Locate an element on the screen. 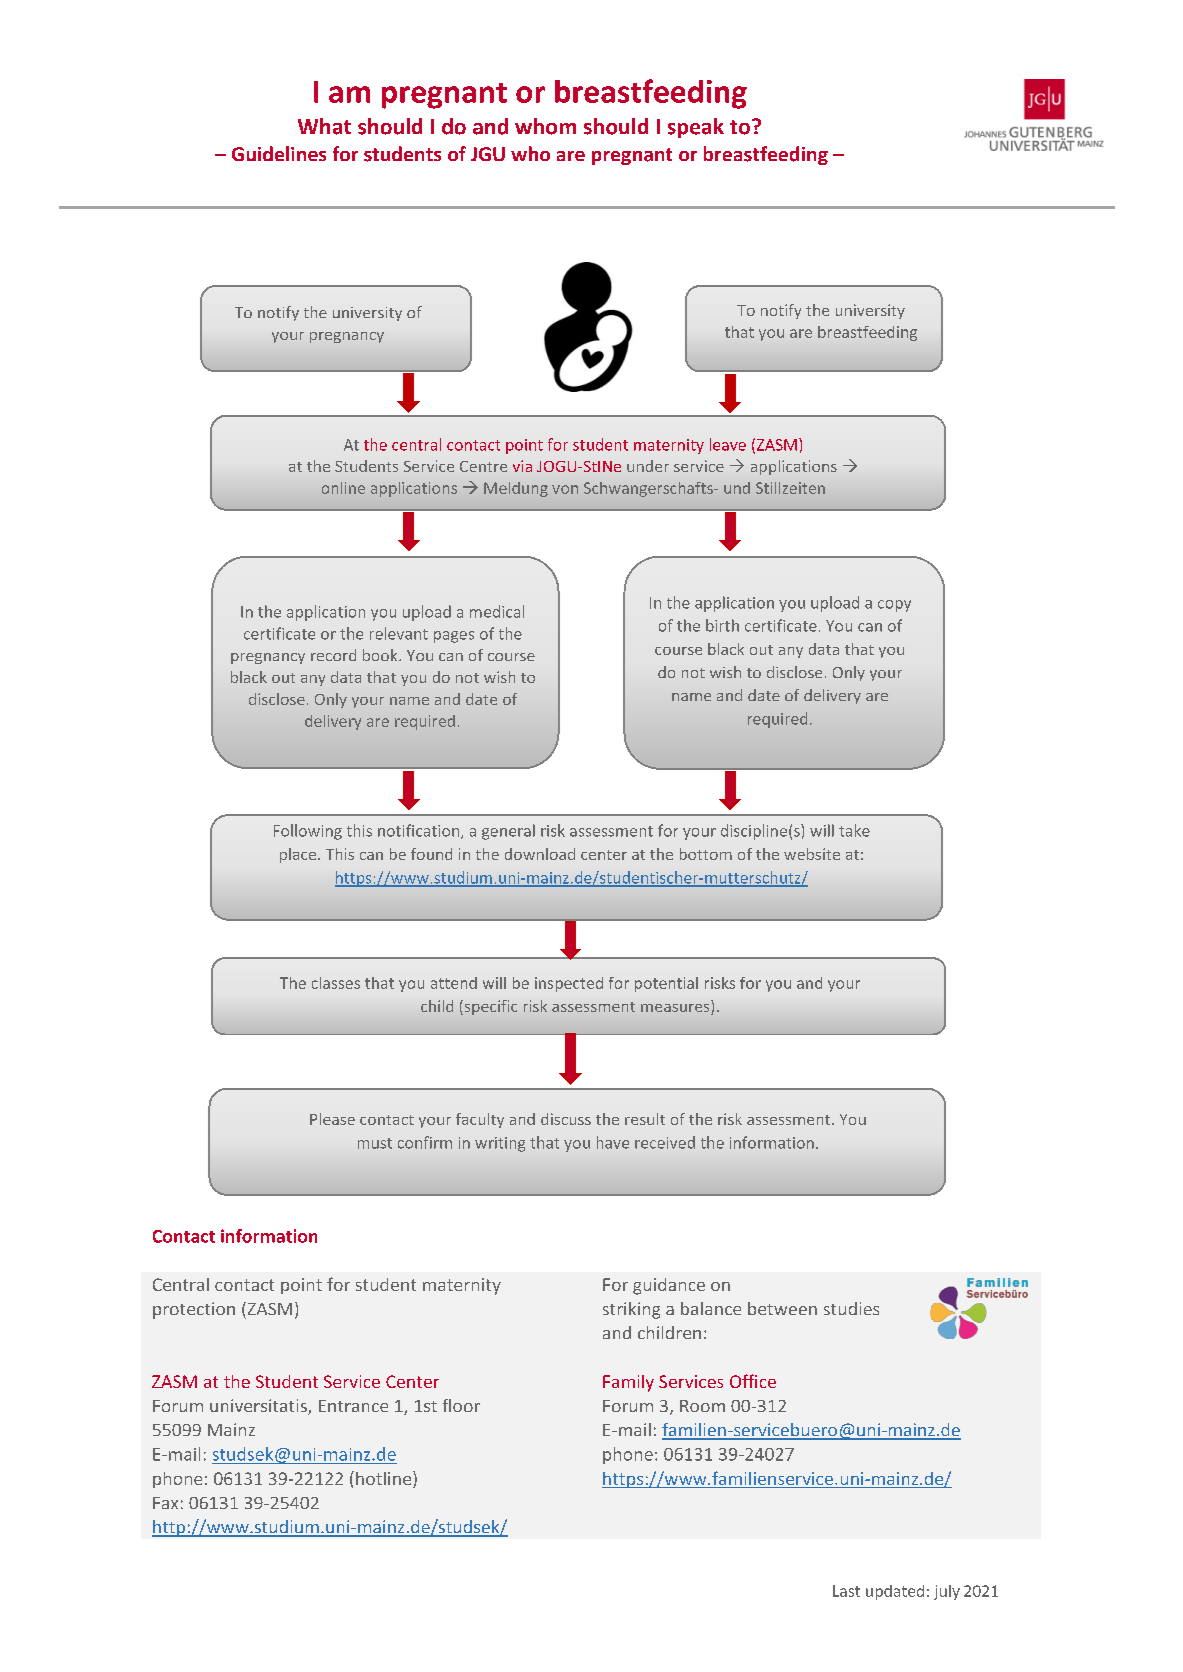  Guidelines is located at coordinates (279, 153).
